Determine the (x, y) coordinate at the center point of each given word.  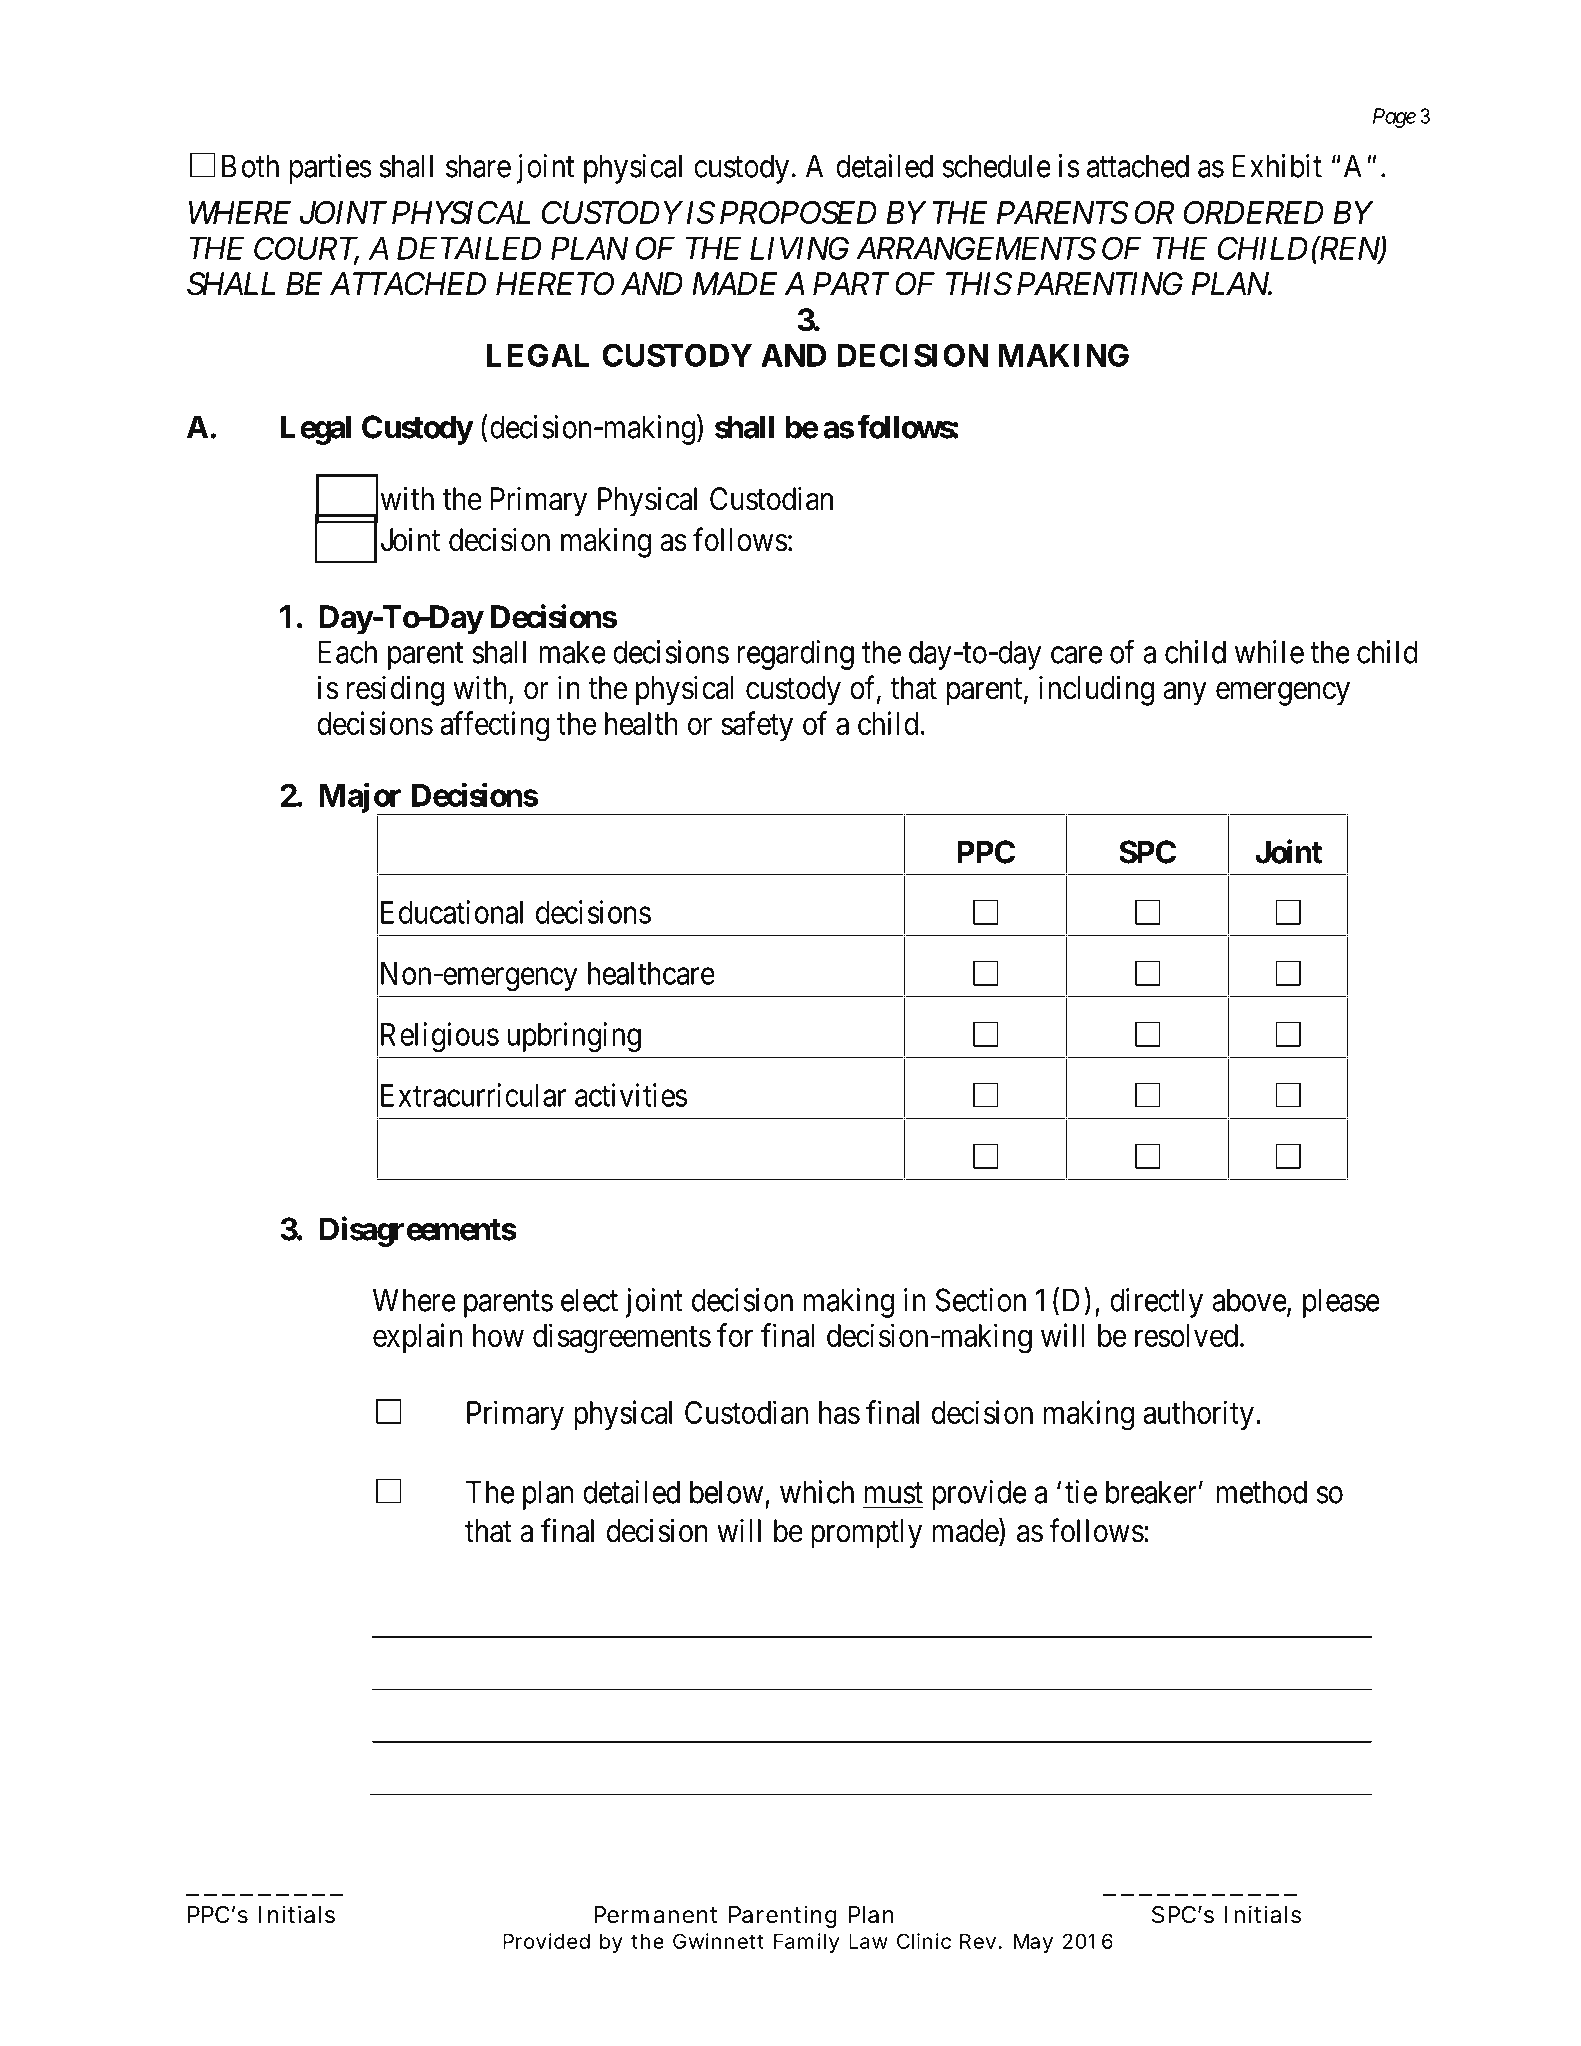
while (1269, 652)
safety (757, 726)
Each (347, 652)
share (478, 166)
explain (417, 1338)
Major (361, 799)
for (735, 1335)
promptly (866, 1534)
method (1262, 1492)
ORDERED (1253, 212)
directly (1156, 1303)
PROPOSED (798, 212)
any (1185, 694)
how (498, 1335)
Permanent (655, 1915)
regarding (795, 655)
